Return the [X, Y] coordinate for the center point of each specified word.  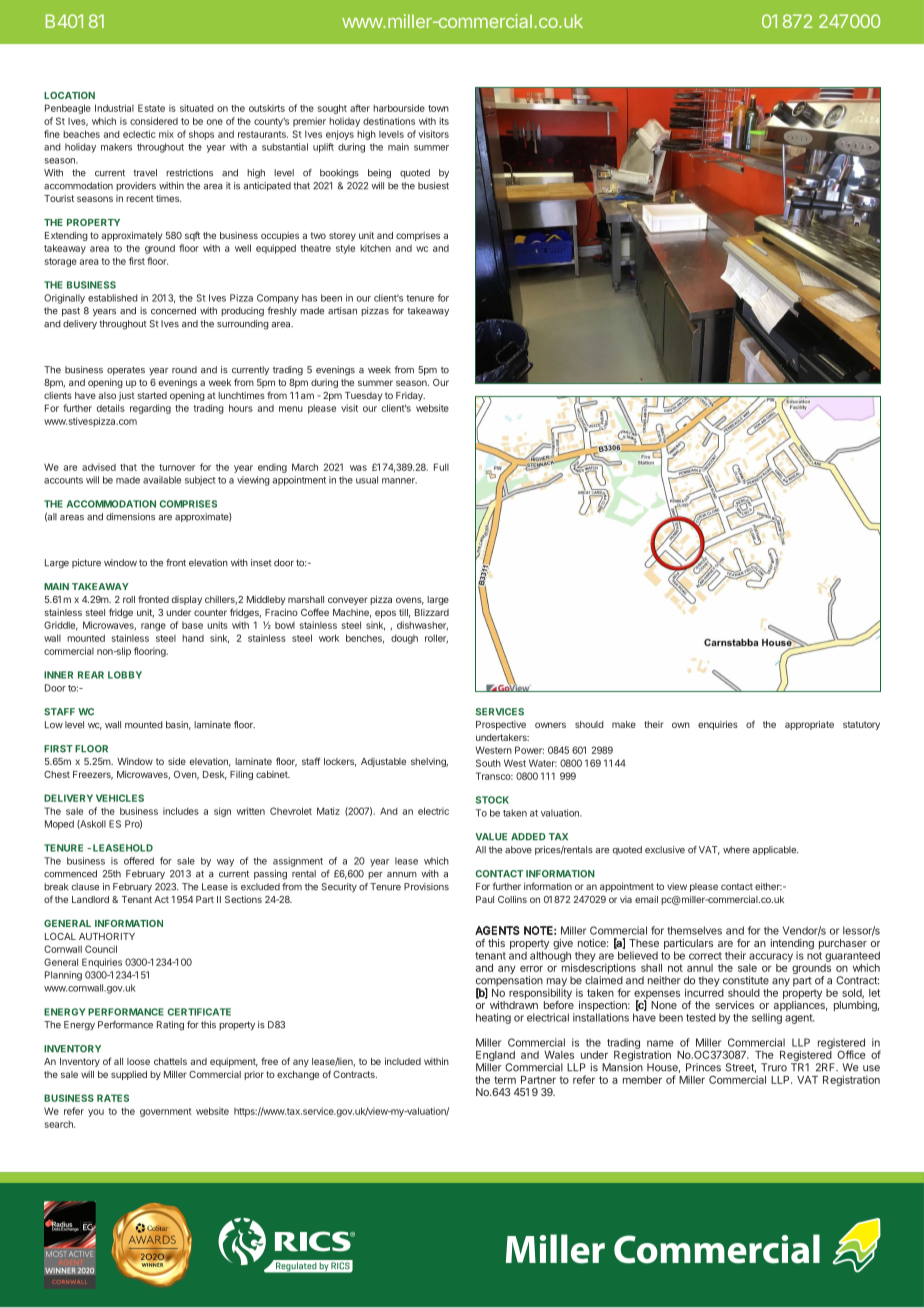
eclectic [139, 134]
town [438, 108]
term [505, 1080]
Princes [703, 1067]
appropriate [809, 725]
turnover [177, 467]
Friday [410, 396]
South [488, 763]
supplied [129, 1075]
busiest [433, 186]
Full [441, 467]
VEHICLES [120, 798]
